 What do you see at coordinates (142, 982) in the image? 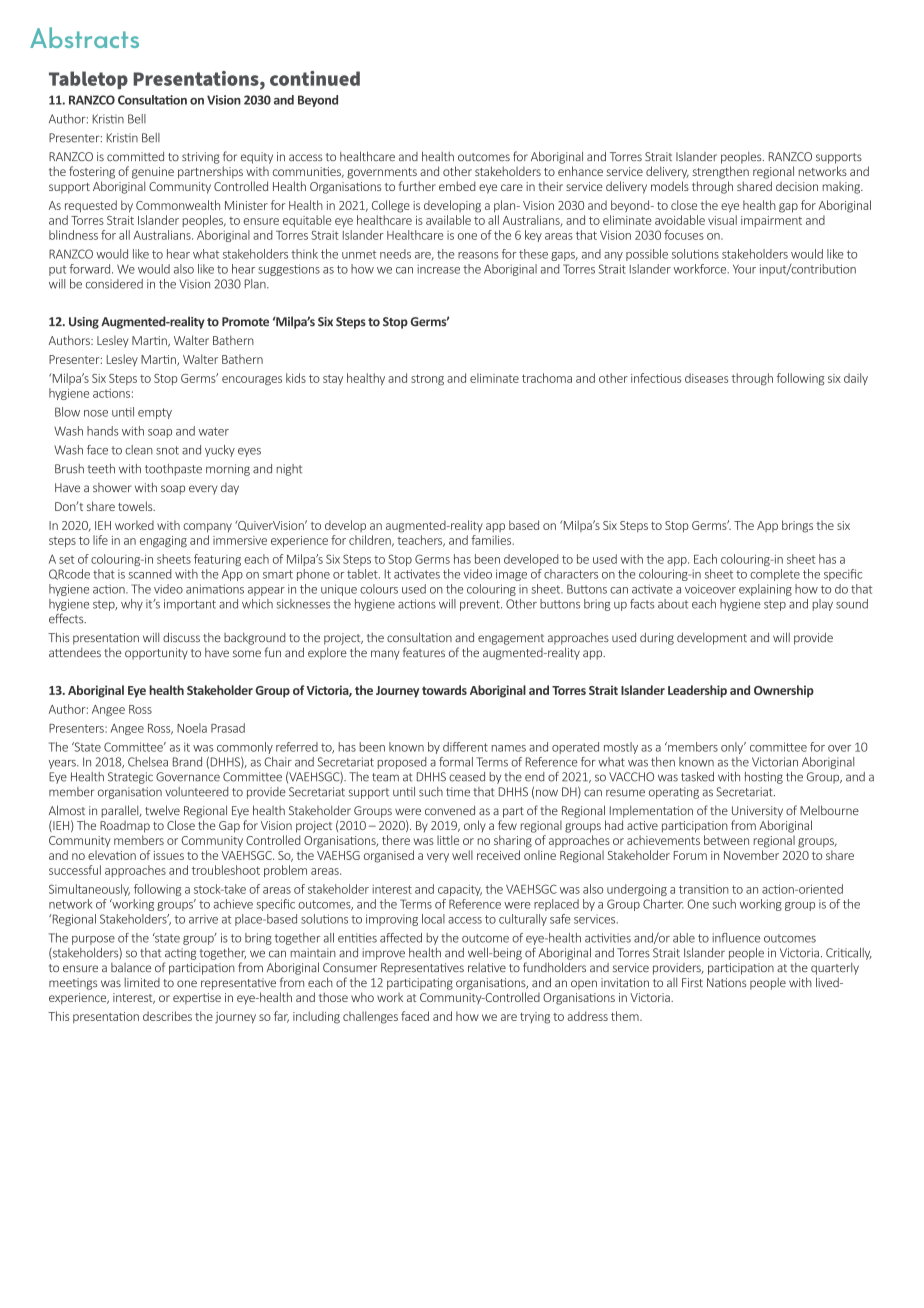
I see `limited` at bounding box center [142, 982].
